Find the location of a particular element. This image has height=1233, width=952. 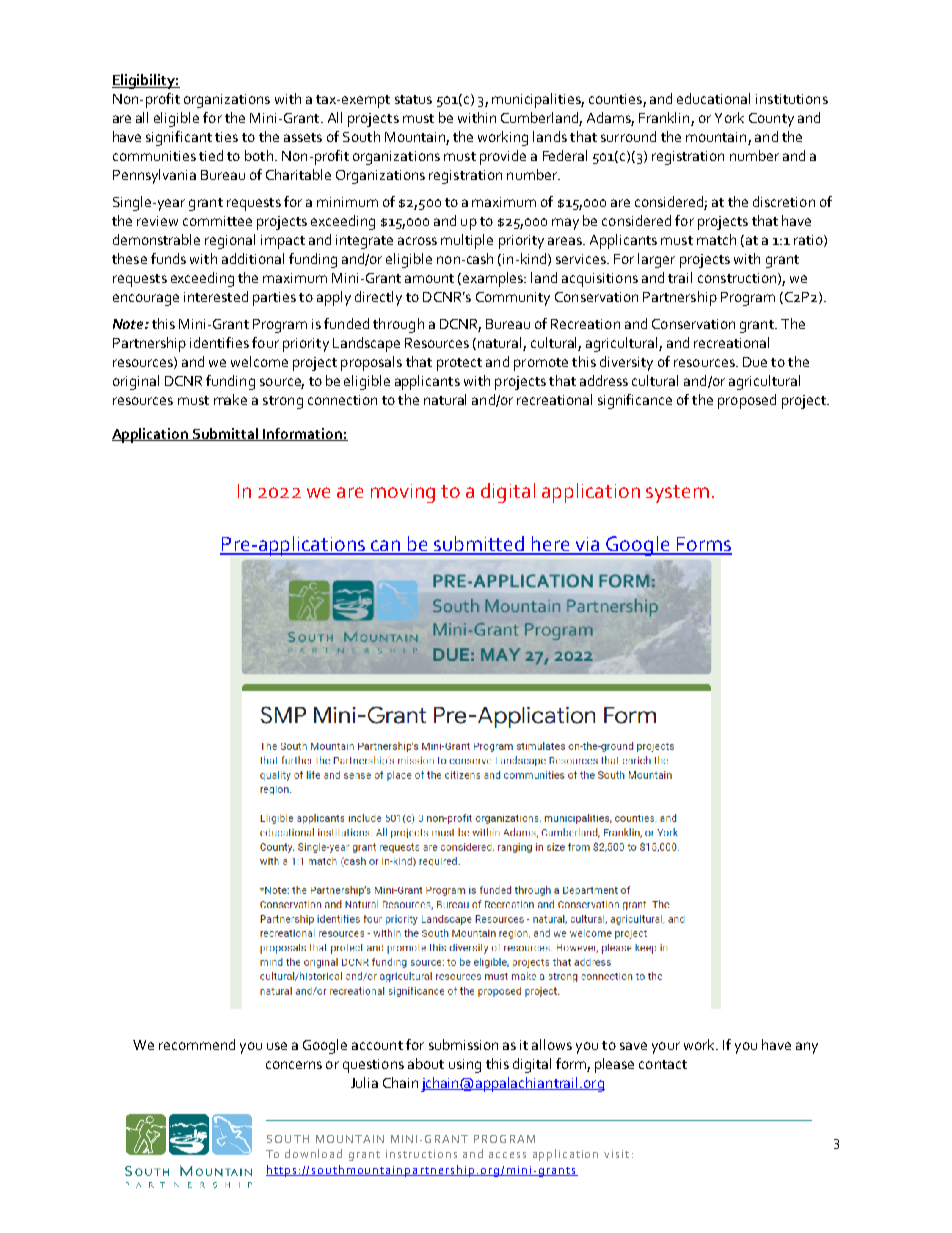

moving is located at coordinates (403, 493).
